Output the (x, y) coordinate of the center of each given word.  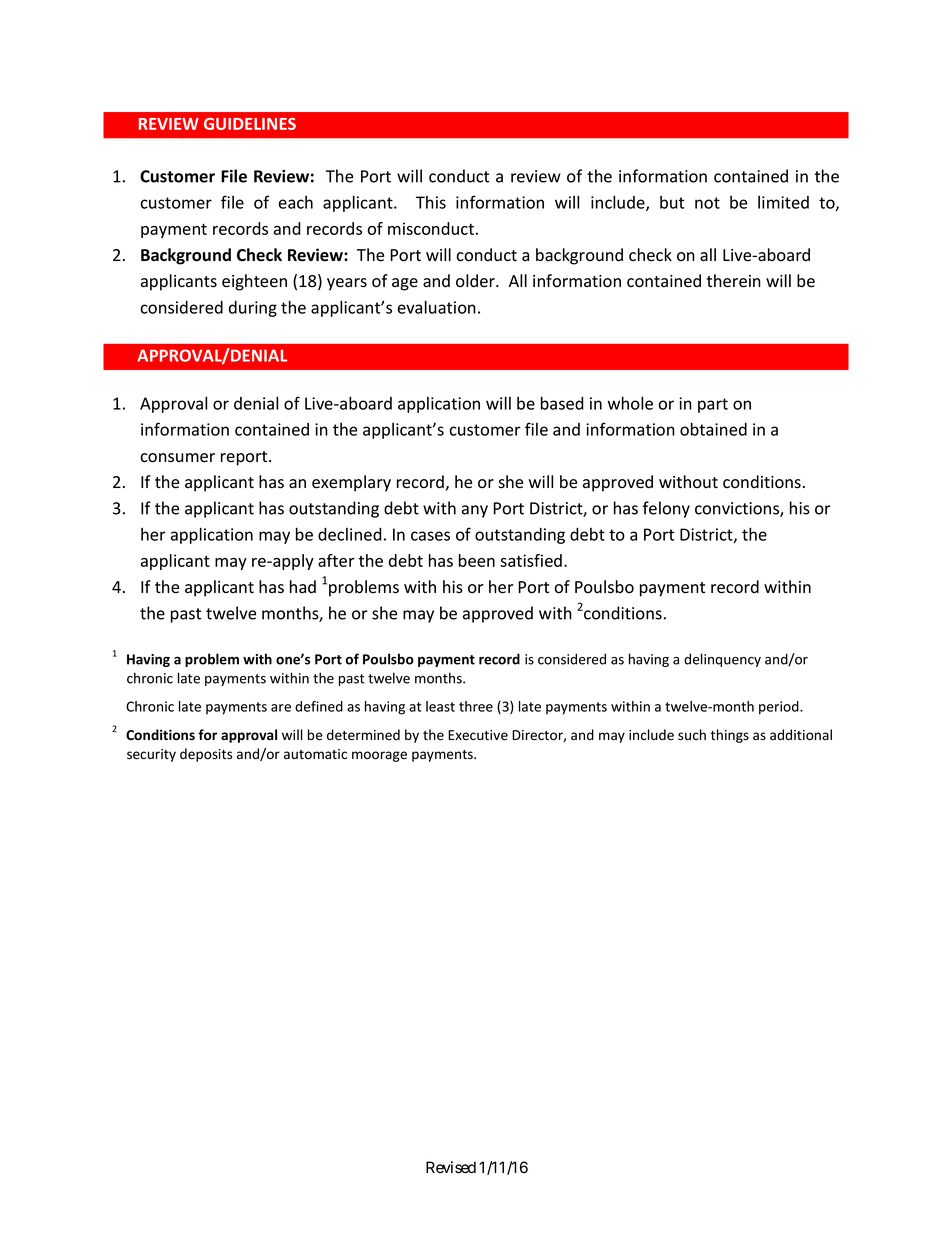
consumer (178, 458)
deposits (206, 755)
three (476, 706)
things (730, 736)
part (713, 405)
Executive (478, 735)
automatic (315, 754)
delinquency (722, 660)
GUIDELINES (250, 124)
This (431, 202)
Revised (451, 1167)
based (562, 403)
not (707, 203)
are (281, 708)
